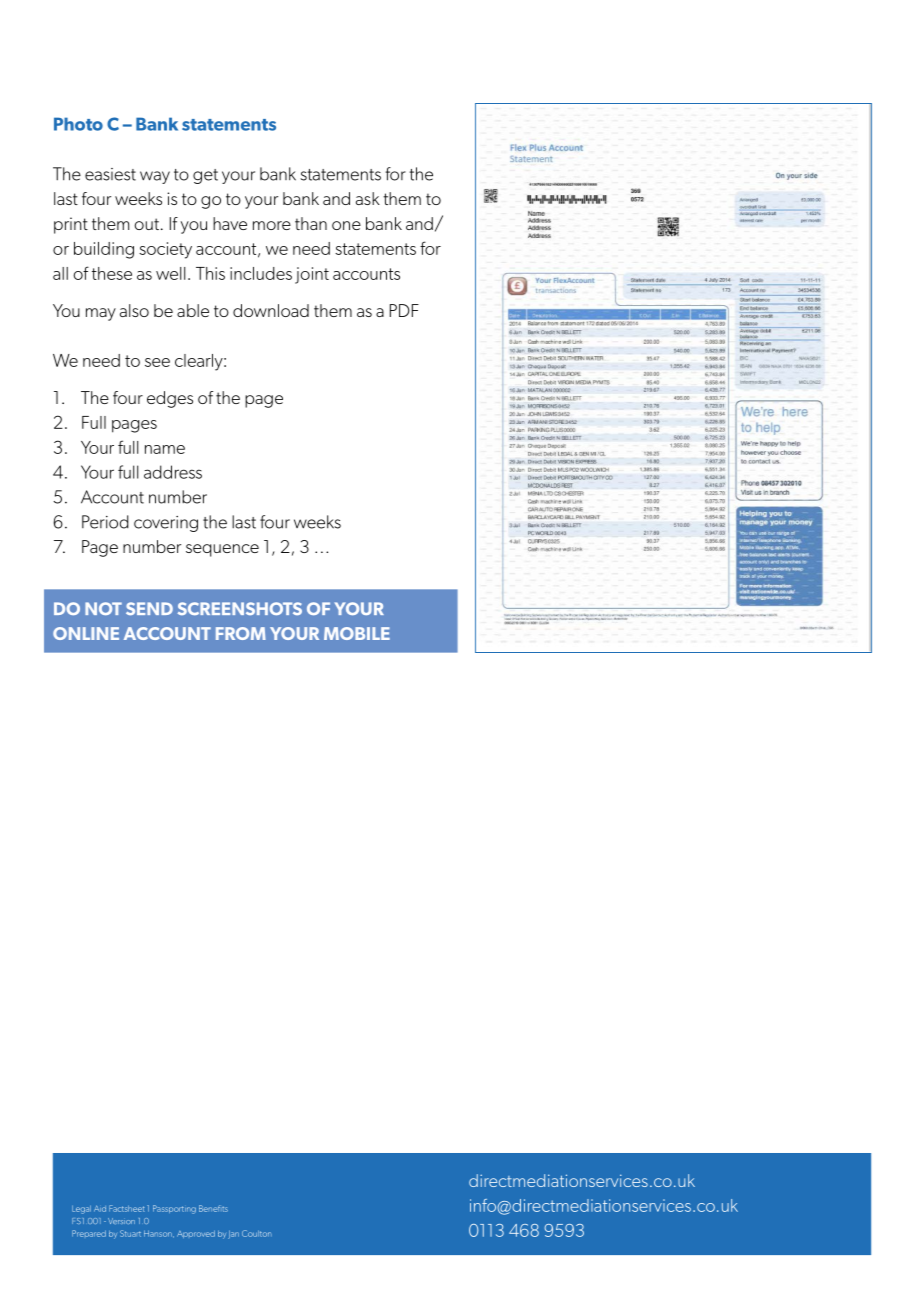 This document has height=1308, width=924. I want to click on ask, so click(368, 198).
